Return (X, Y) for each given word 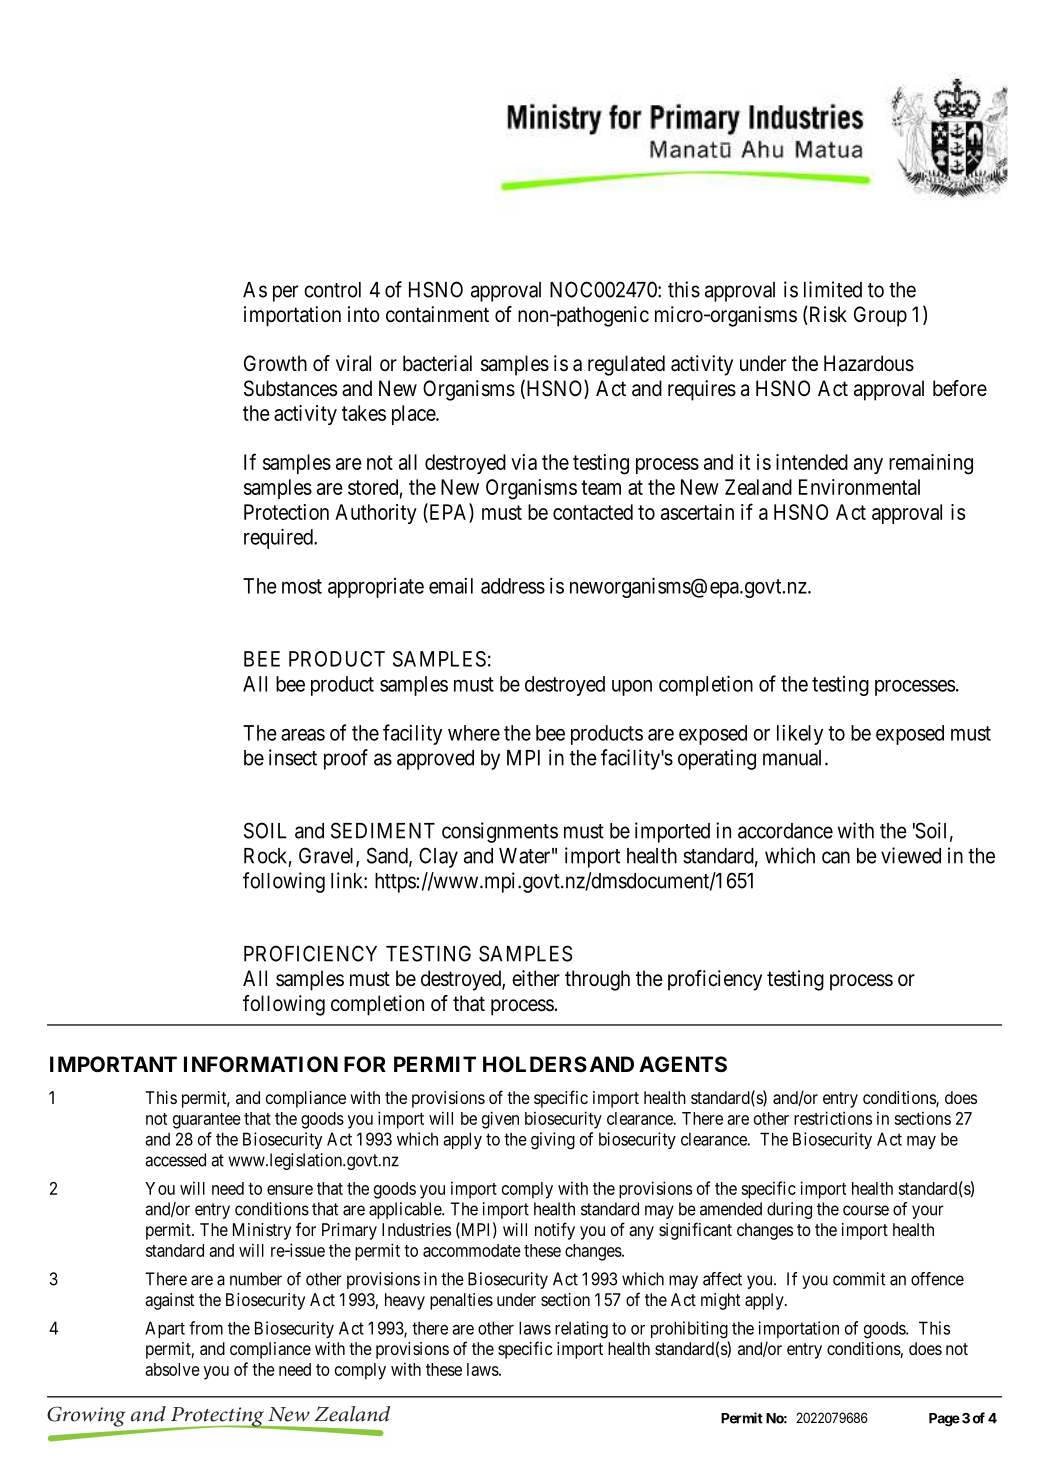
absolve (172, 1369)
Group (880, 316)
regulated (626, 365)
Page (944, 1420)
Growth (275, 363)
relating (581, 1330)
